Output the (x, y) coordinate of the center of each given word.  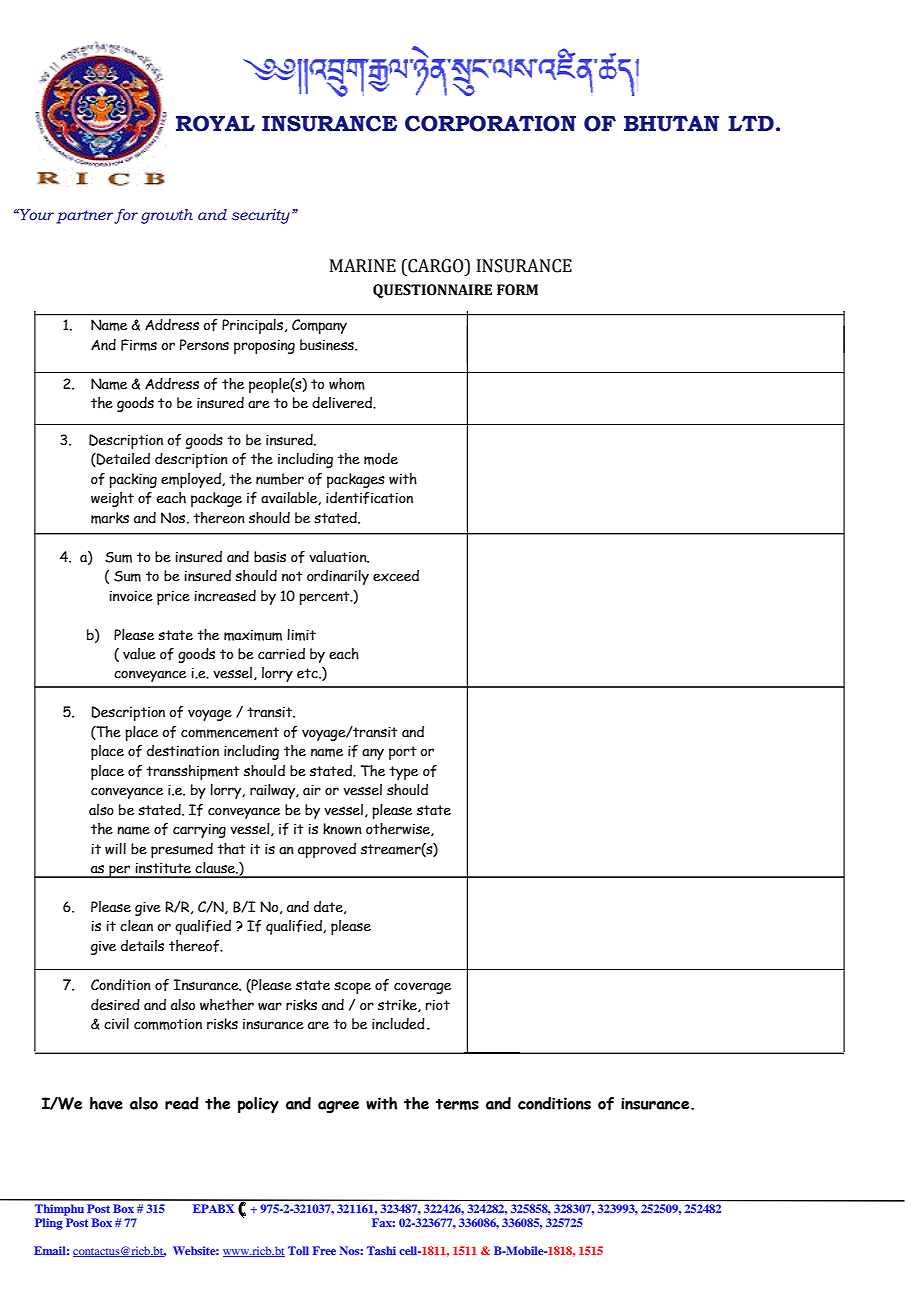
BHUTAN (671, 123)
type (403, 773)
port (403, 753)
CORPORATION (490, 123)
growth (167, 216)
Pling (49, 1224)
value (139, 654)
